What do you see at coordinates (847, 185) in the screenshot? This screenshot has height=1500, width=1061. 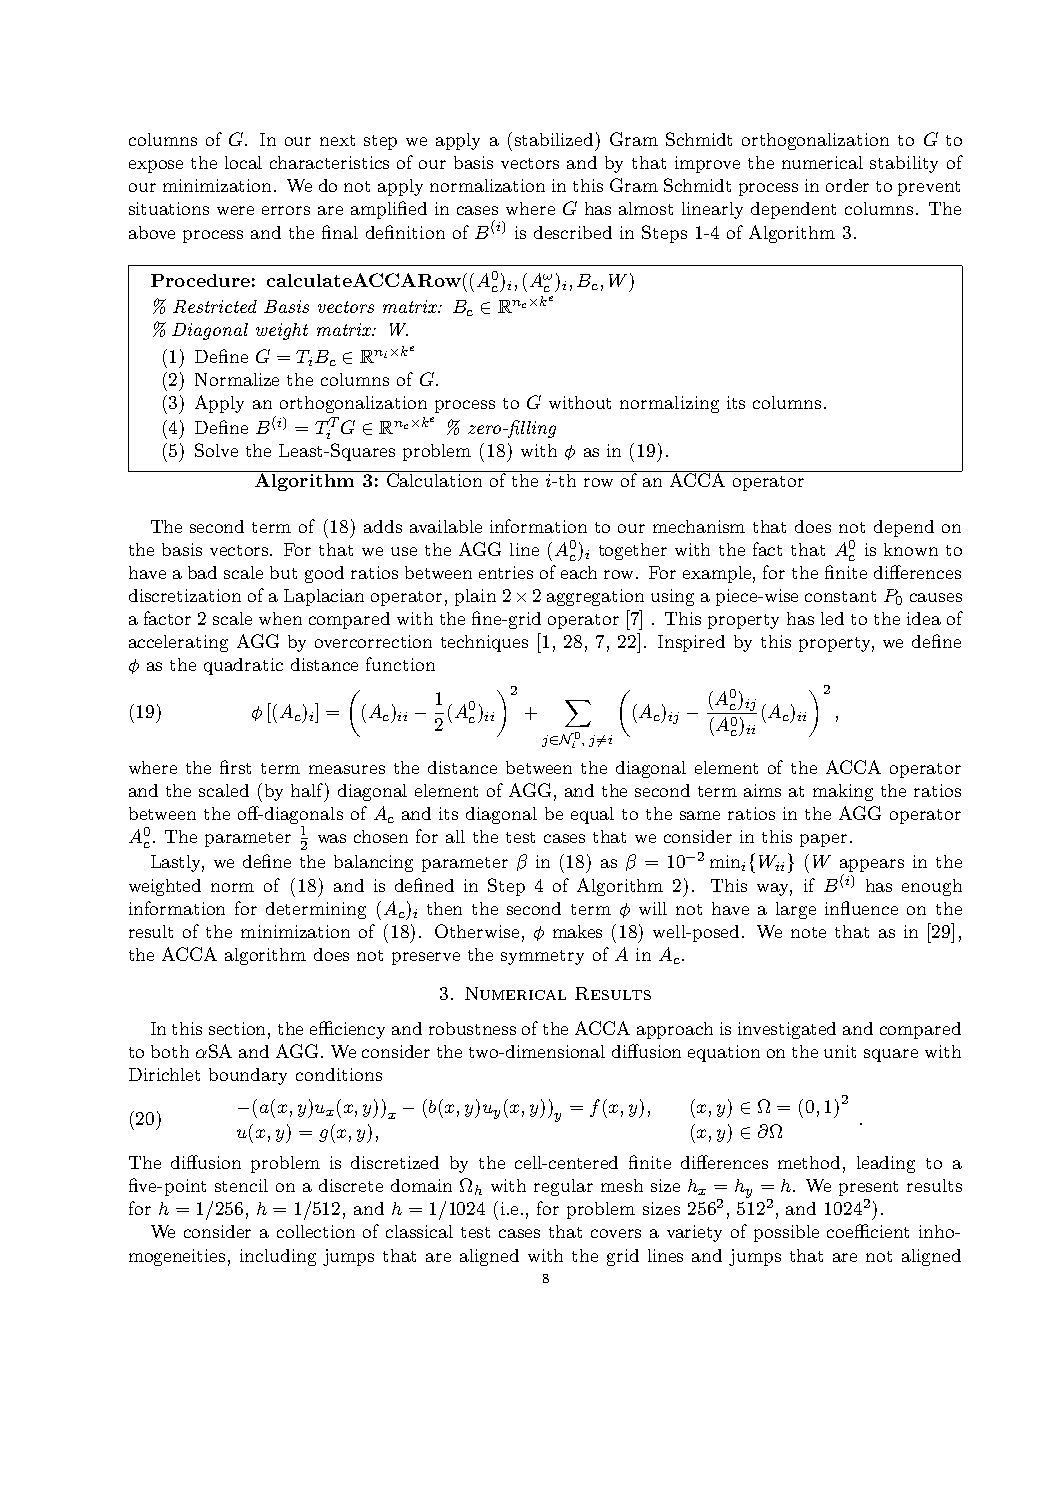 I see `order` at bounding box center [847, 185].
